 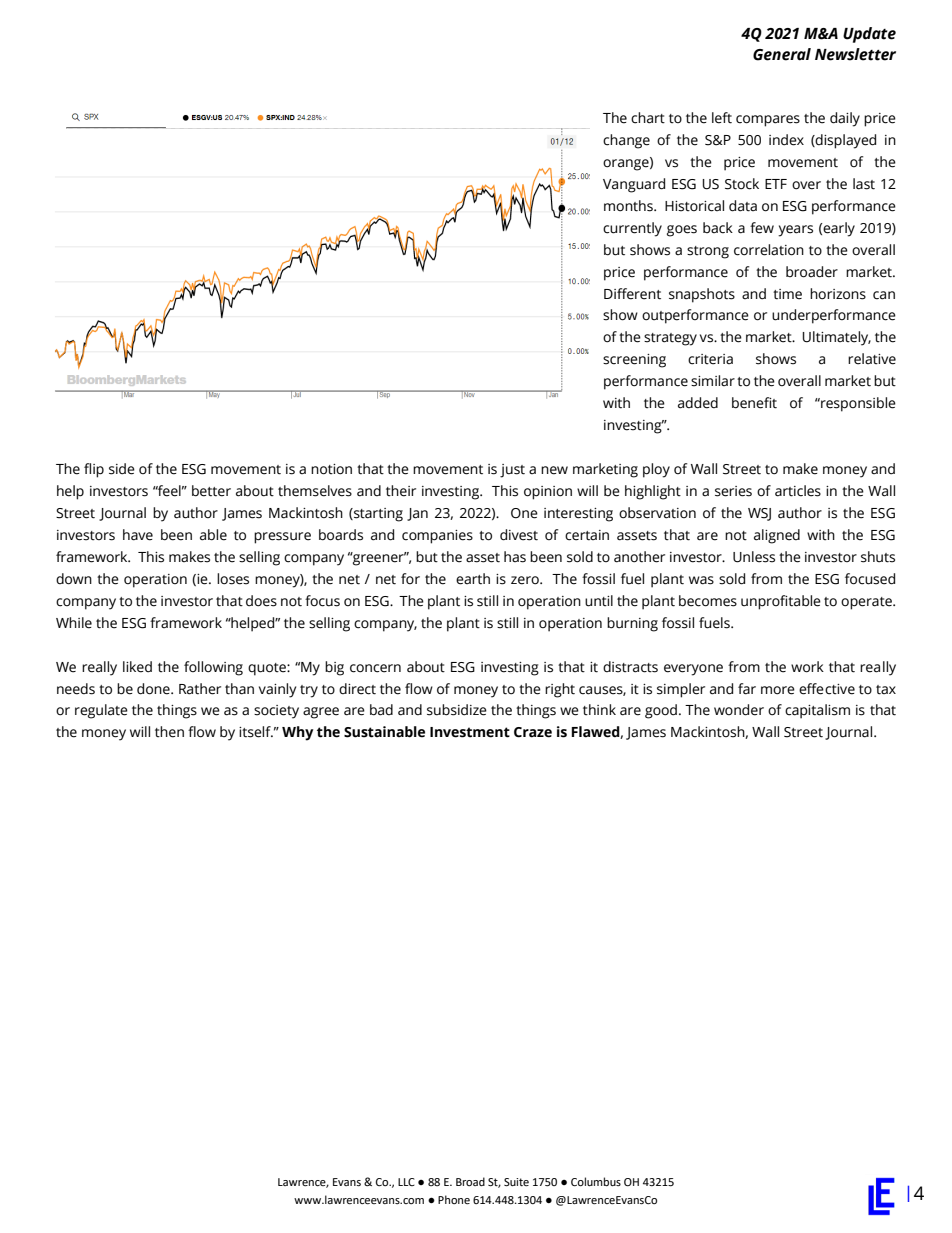 What do you see at coordinates (648, 118) in the screenshot?
I see `chart` at bounding box center [648, 118].
